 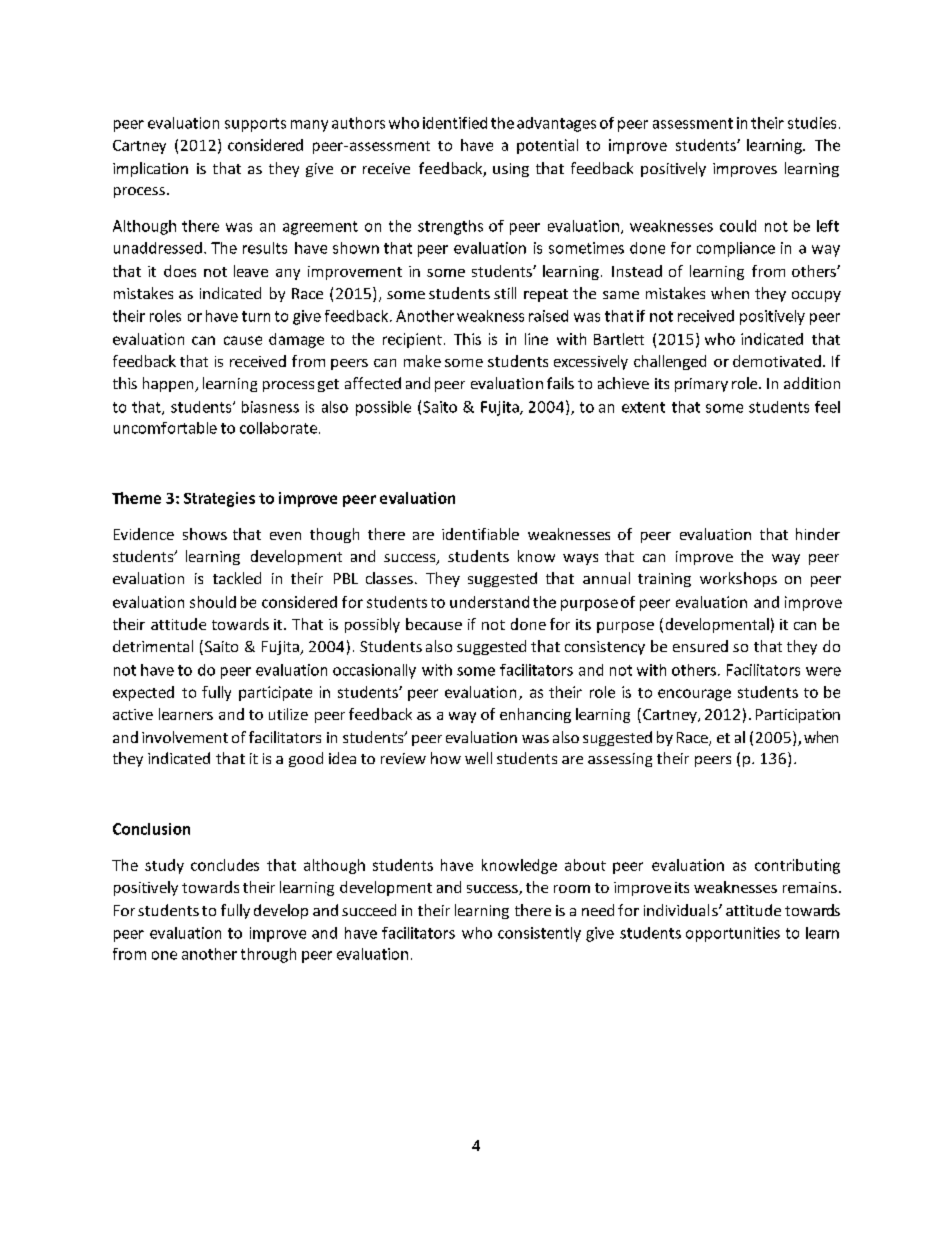 I want to click on understand, so click(x=489, y=602).
